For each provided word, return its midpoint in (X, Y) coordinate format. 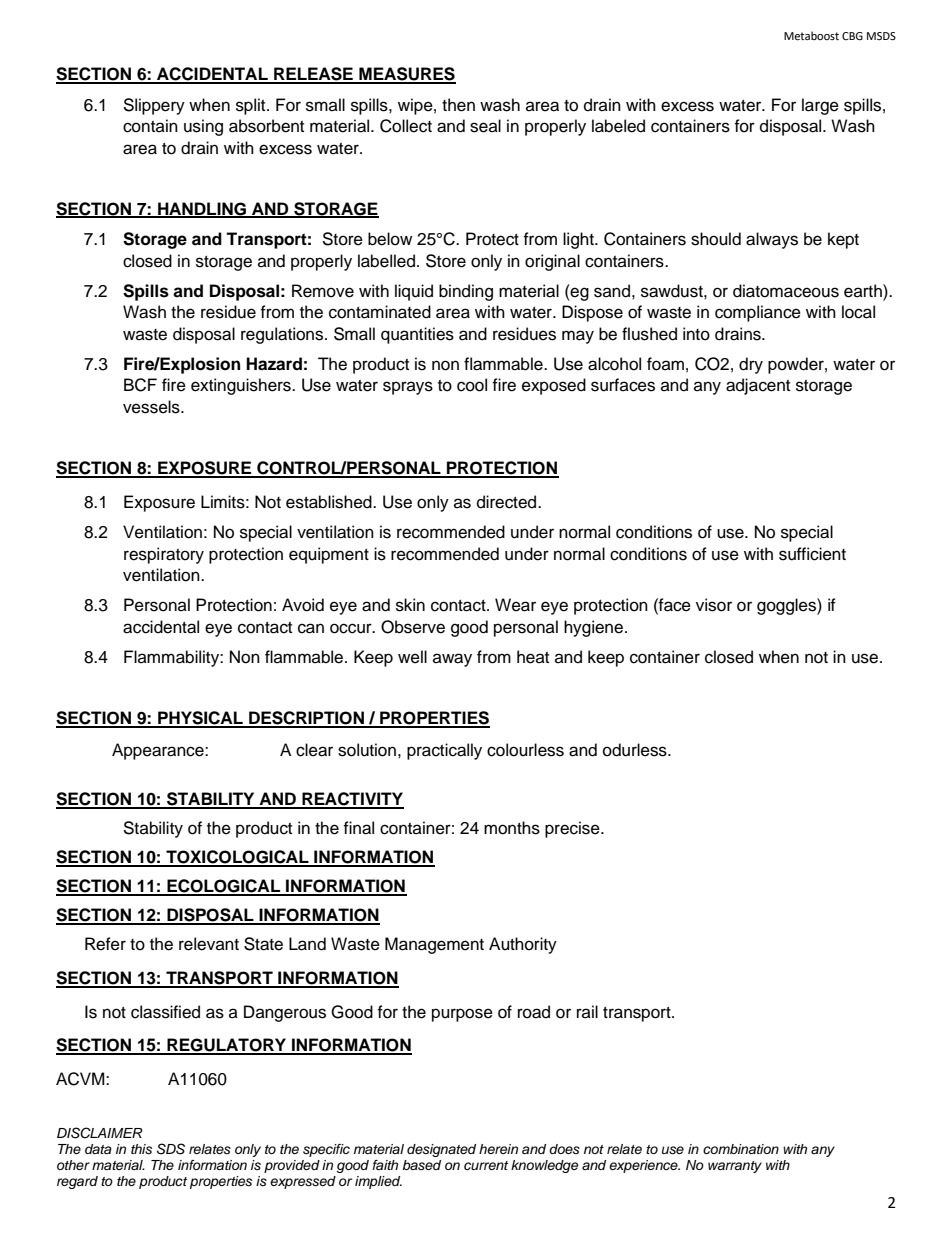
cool (472, 385)
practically (444, 751)
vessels (152, 407)
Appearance (159, 751)
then (458, 105)
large (820, 106)
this (141, 1149)
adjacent (758, 386)
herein (498, 1149)
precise (573, 829)
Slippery (154, 106)
